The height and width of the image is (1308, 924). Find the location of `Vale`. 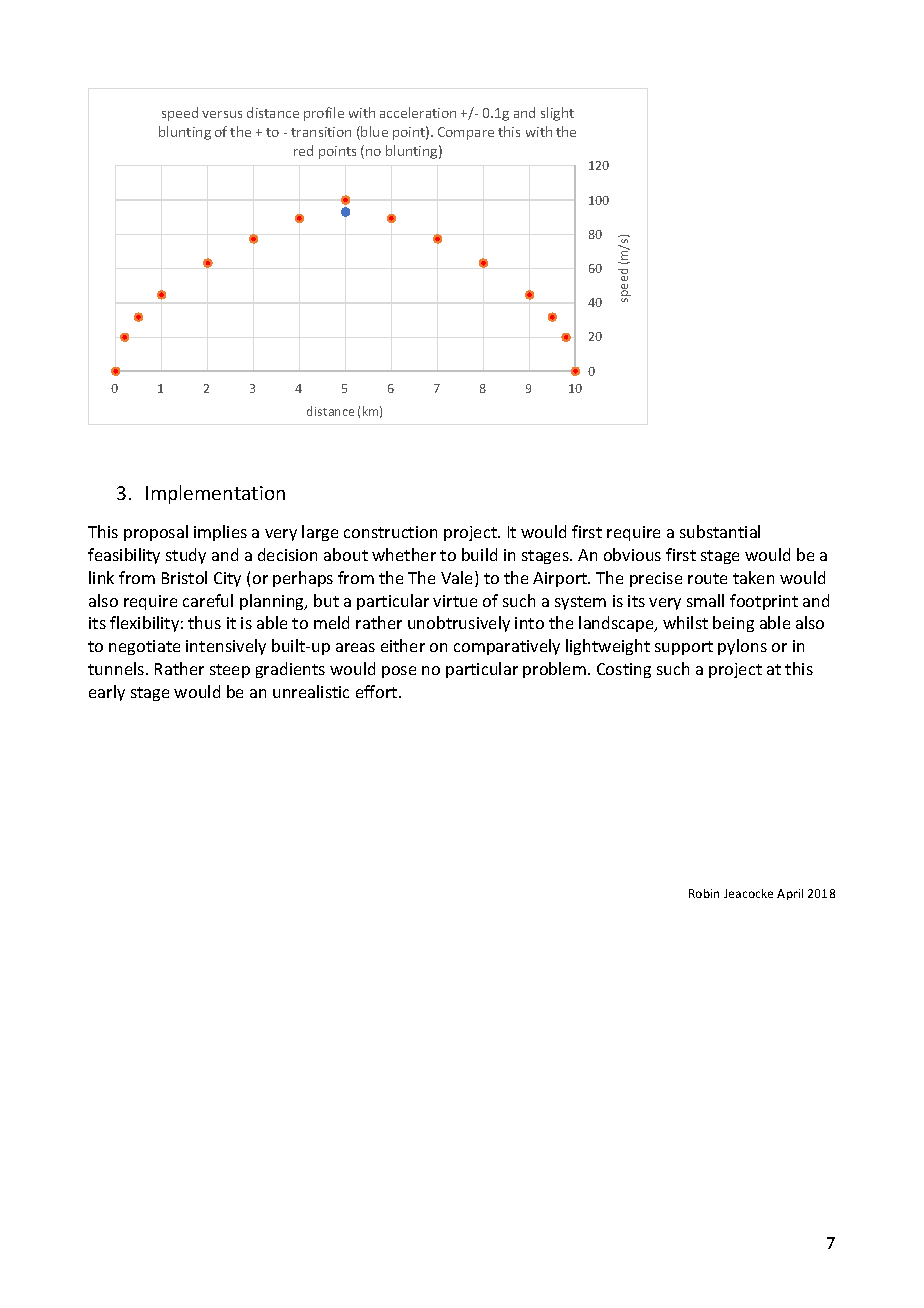

Vale is located at coordinates (458, 579).
